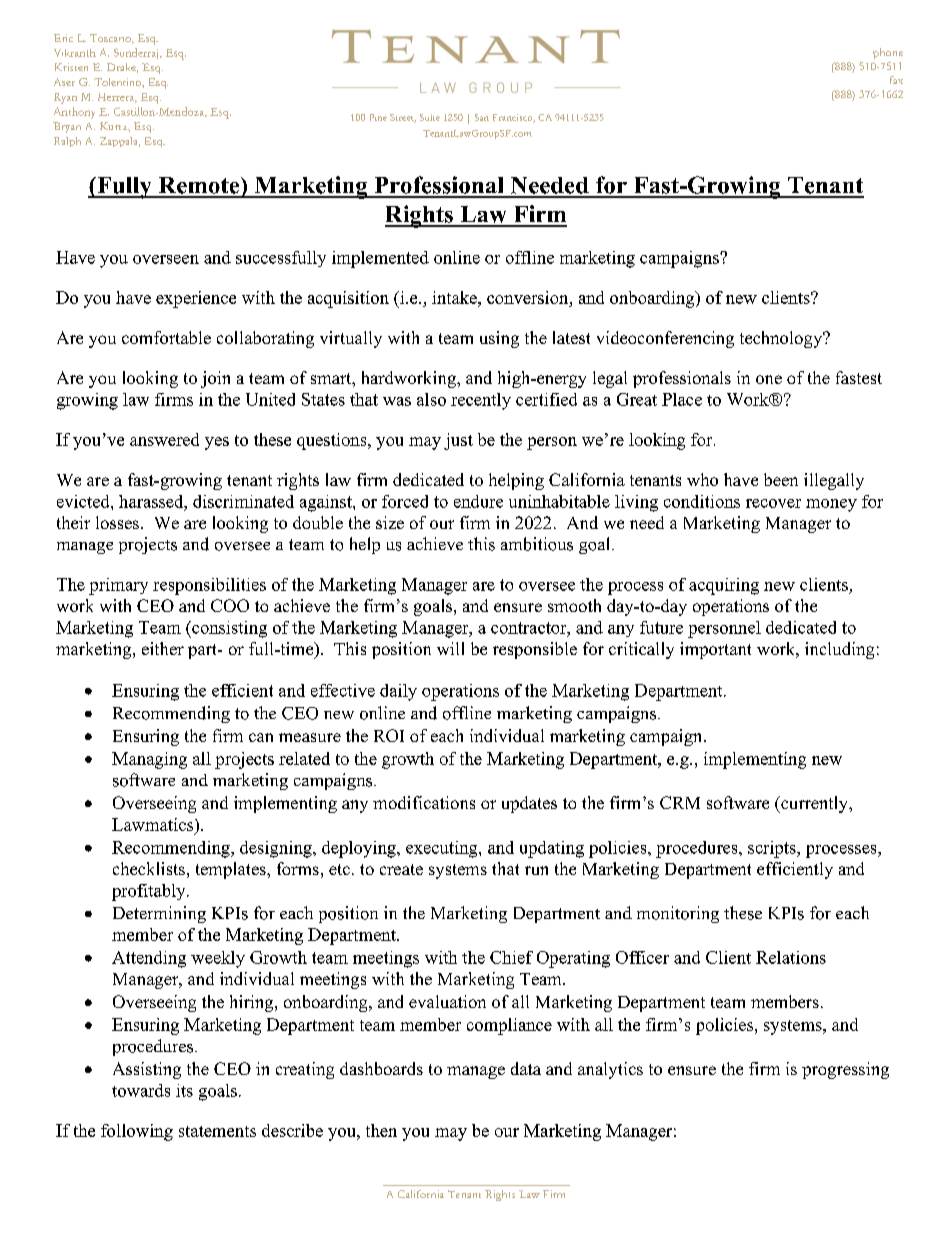 This screenshot has width=952, height=1233. What do you see at coordinates (149, 868) in the screenshot?
I see `checklists` at bounding box center [149, 868].
